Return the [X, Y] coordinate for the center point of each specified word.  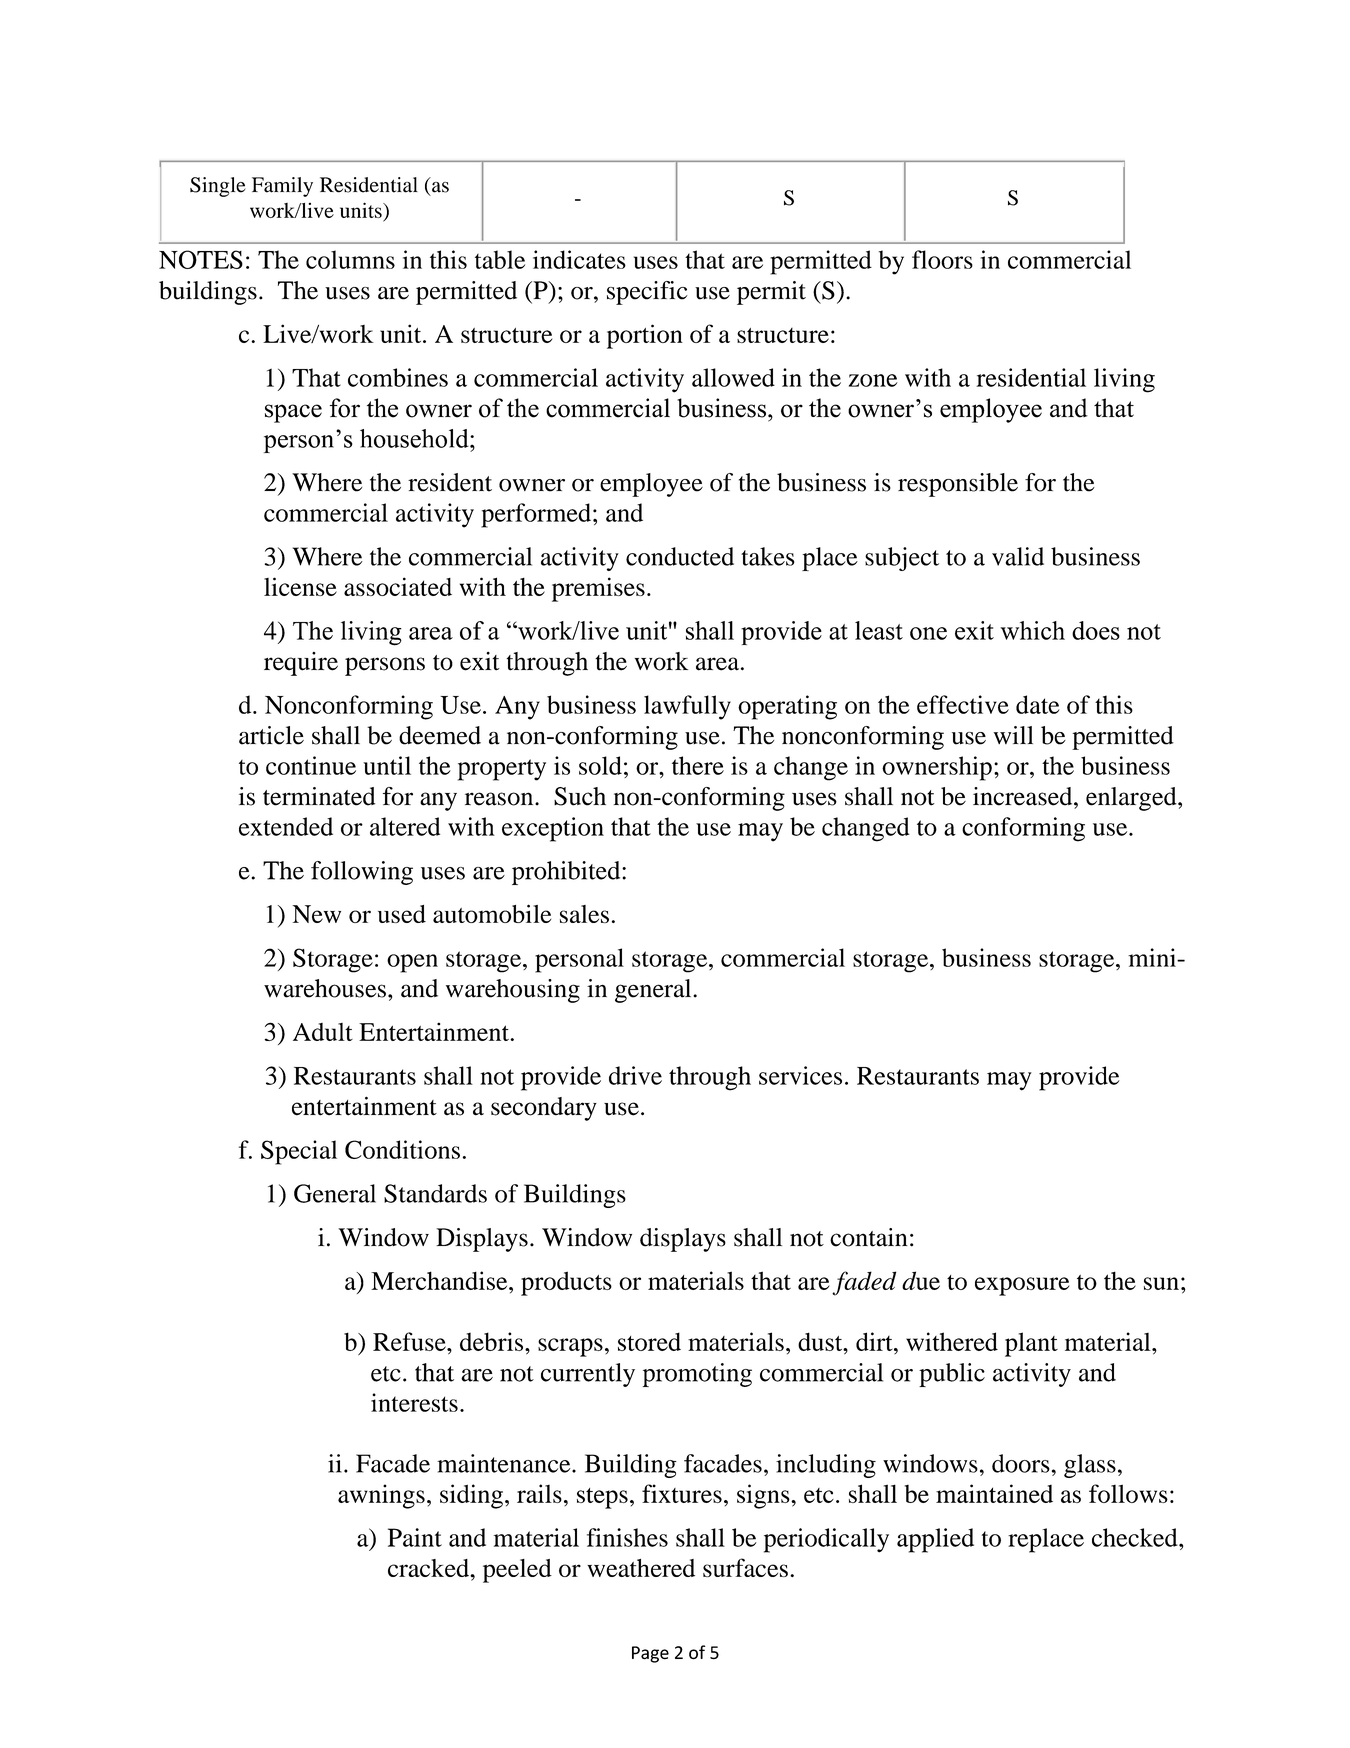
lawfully [687, 707]
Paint [415, 1537]
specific [647, 293]
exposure [1022, 1286]
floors [942, 259]
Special [299, 1152]
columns [350, 259]
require [301, 664]
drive [635, 1075]
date [1038, 704]
